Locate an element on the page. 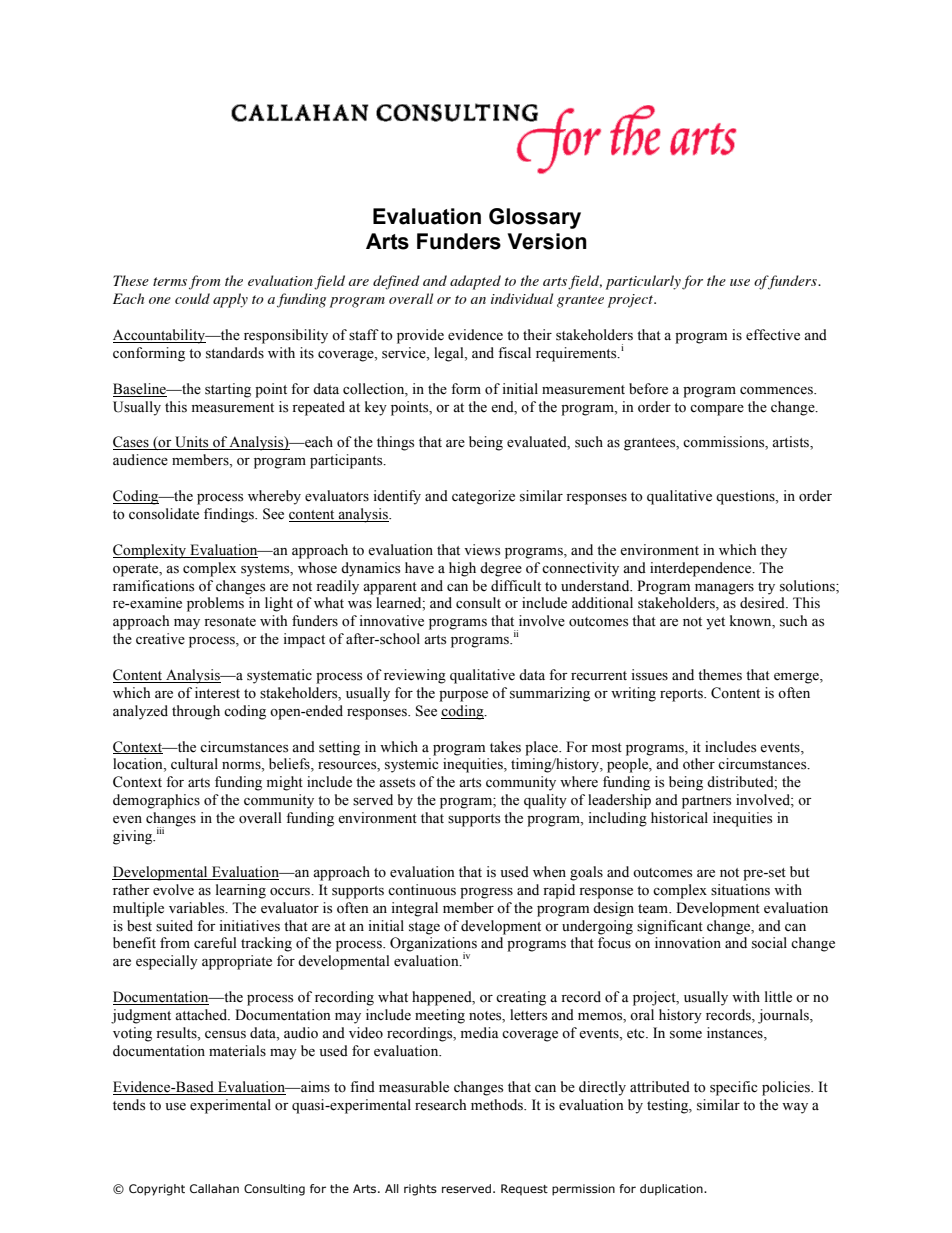 The image size is (952, 1233). difficult is located at coordinates (516, 586).
